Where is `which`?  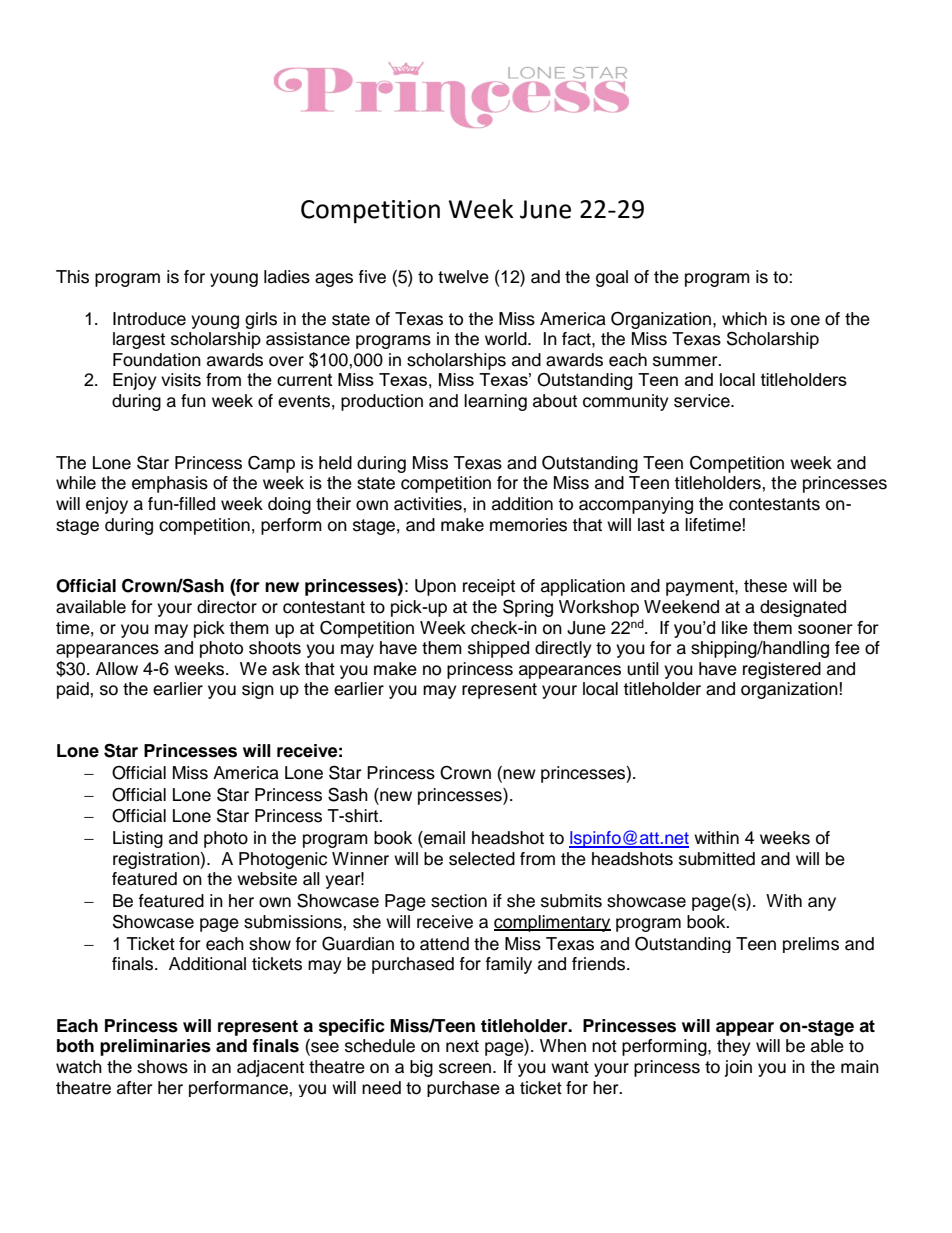 which is located at coordinates (744, 319).
